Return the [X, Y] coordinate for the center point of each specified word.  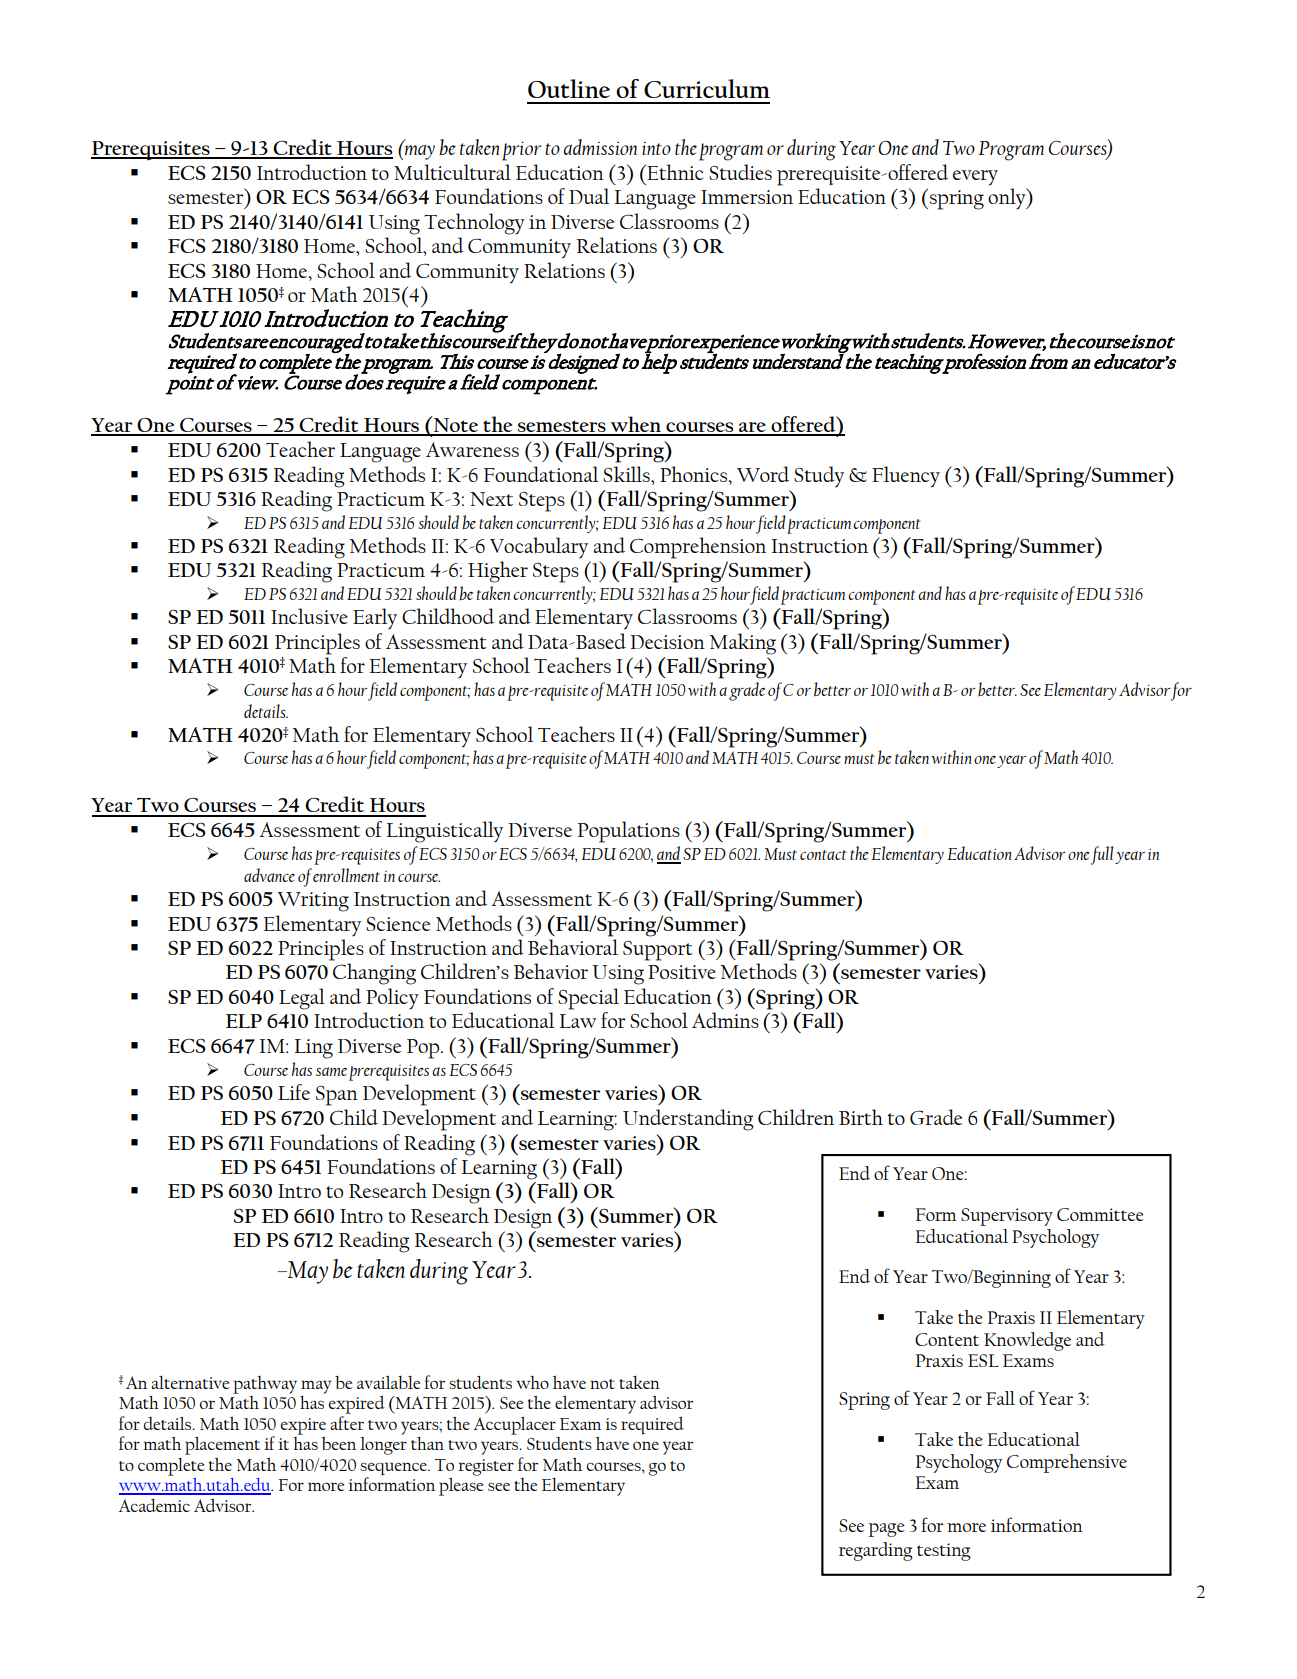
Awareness [472, 449]
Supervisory [1007, 1217]
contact [823, 855]
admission [600, 147]
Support [658, 951]
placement [222, 1446]
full [1103, 855]
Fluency [906, 477]
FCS [187, 246]
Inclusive [309, 616]
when [635, 425]
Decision [667, 642]
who [532, 1382]
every [975, 178]
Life [294, 1092]
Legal [302, 999]
